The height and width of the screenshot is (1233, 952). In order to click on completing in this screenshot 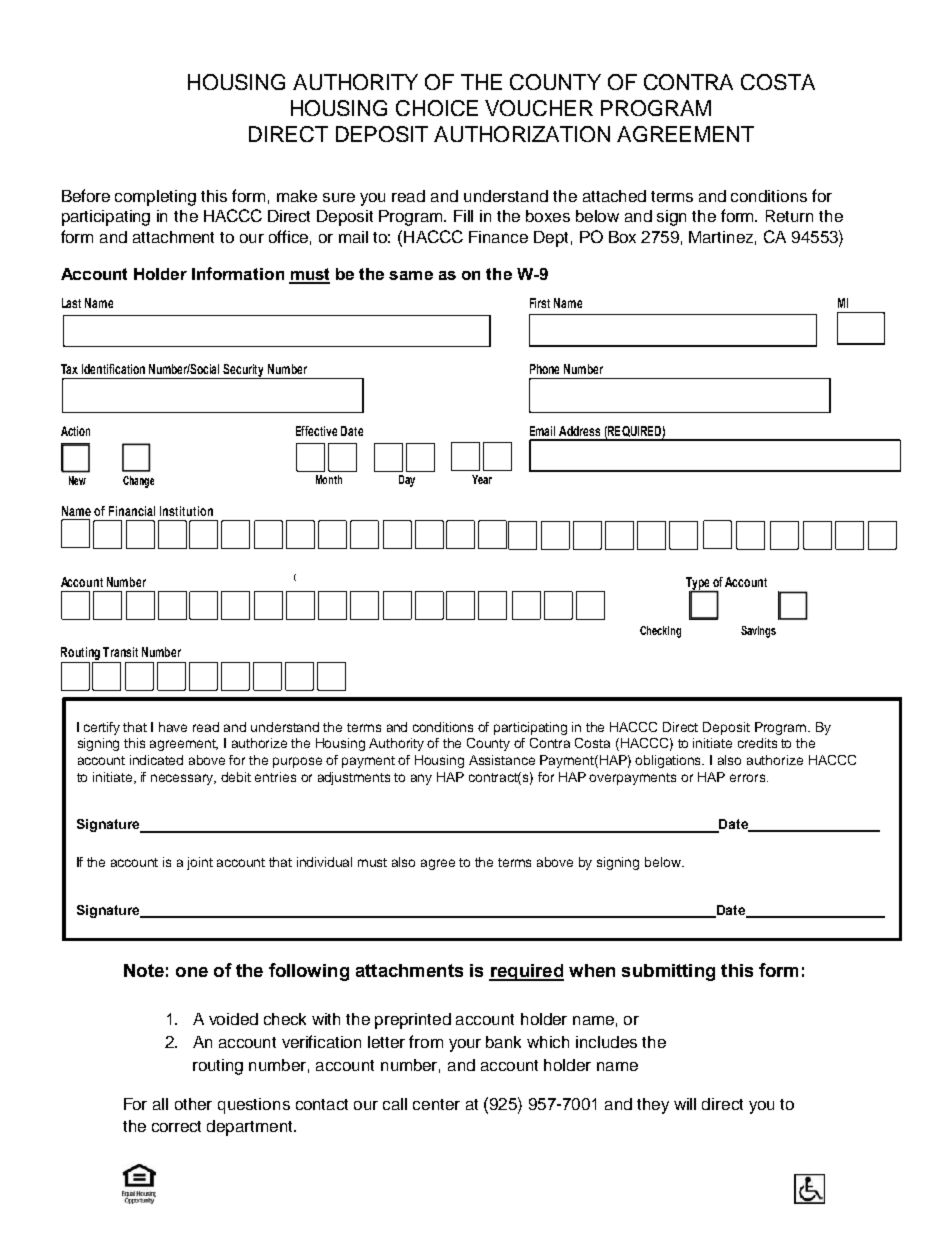, I will do `click(155, 198)`.
